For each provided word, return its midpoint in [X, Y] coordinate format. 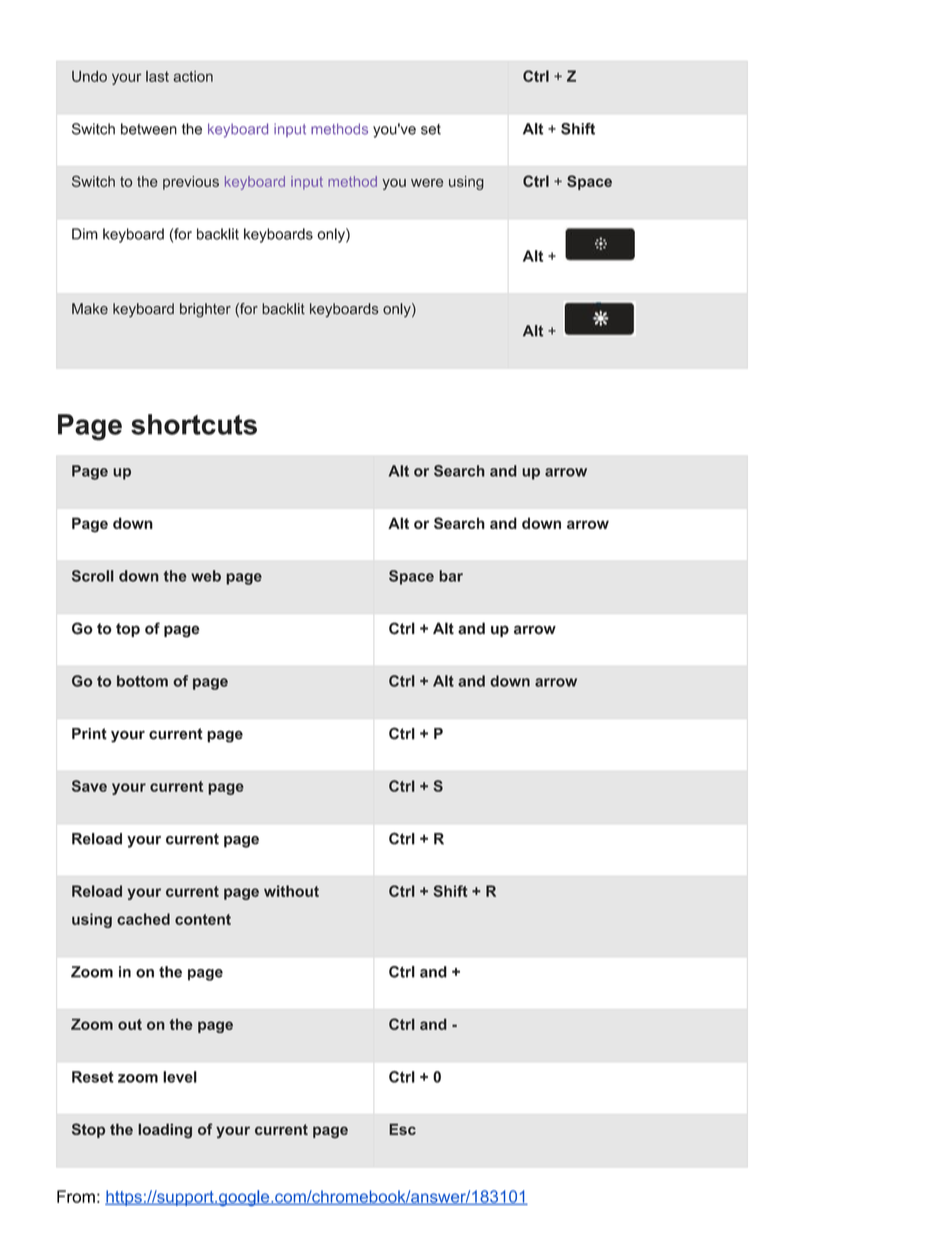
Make [90, 309]
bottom [142, 681]
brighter [205, 310]
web [206, 576]
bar [451, 576]
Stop [88, 1130]
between [149, 129]
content [203, 919]
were [427, 182]
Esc [402, 1129]
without [291, 891]
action [193, 76]
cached [143, 919]
